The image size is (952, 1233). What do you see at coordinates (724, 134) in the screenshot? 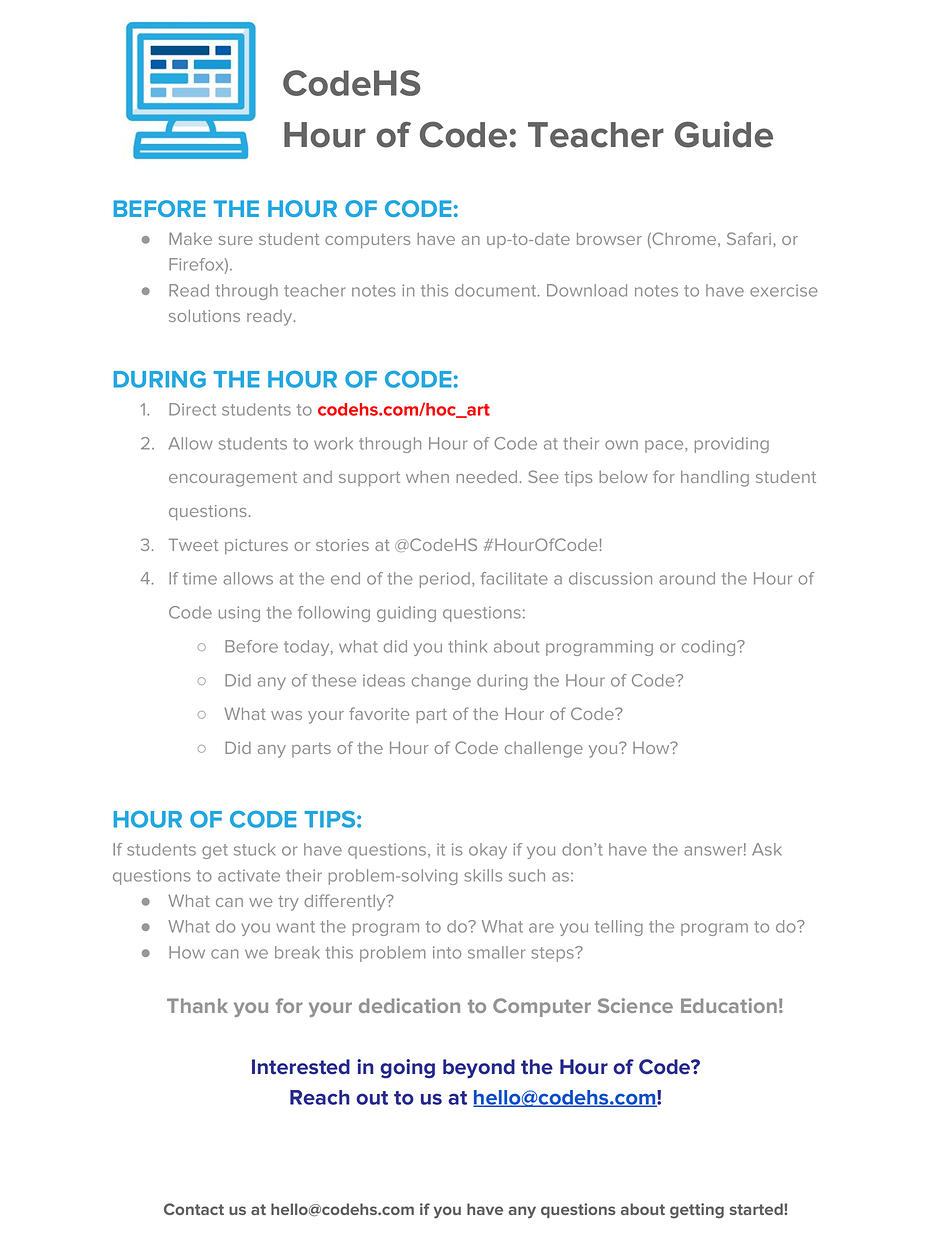
I see `Guide` at bounding box center [724, 134].
